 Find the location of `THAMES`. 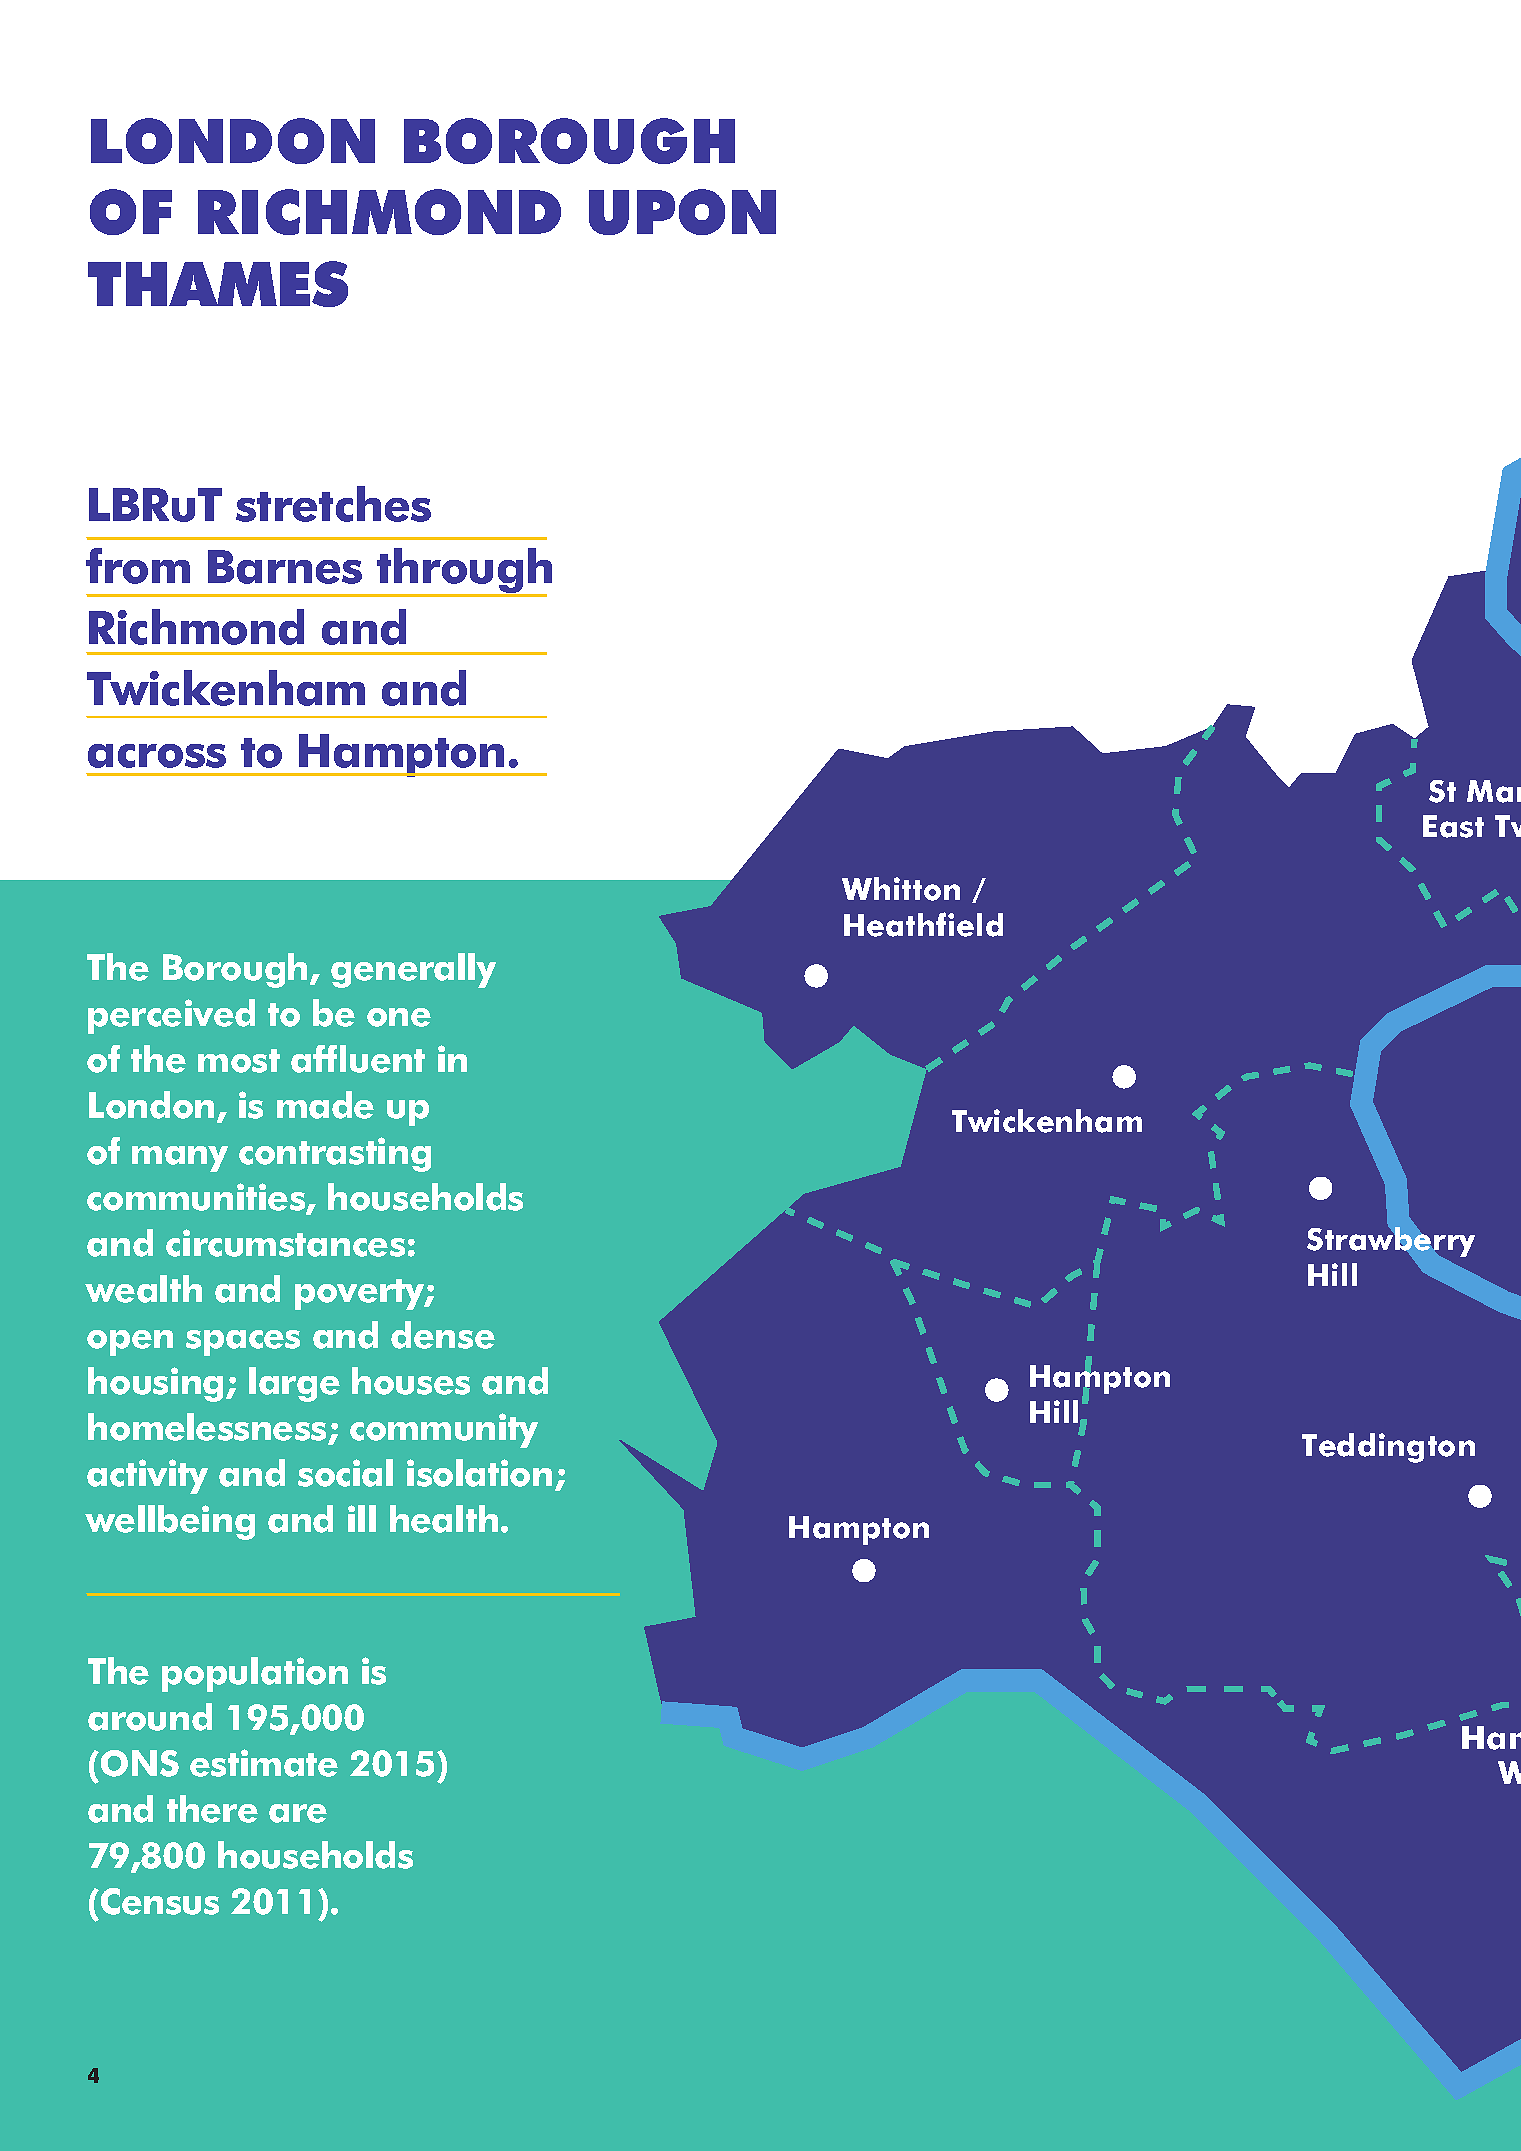

THAMES is located at coordinates (218, 284).
